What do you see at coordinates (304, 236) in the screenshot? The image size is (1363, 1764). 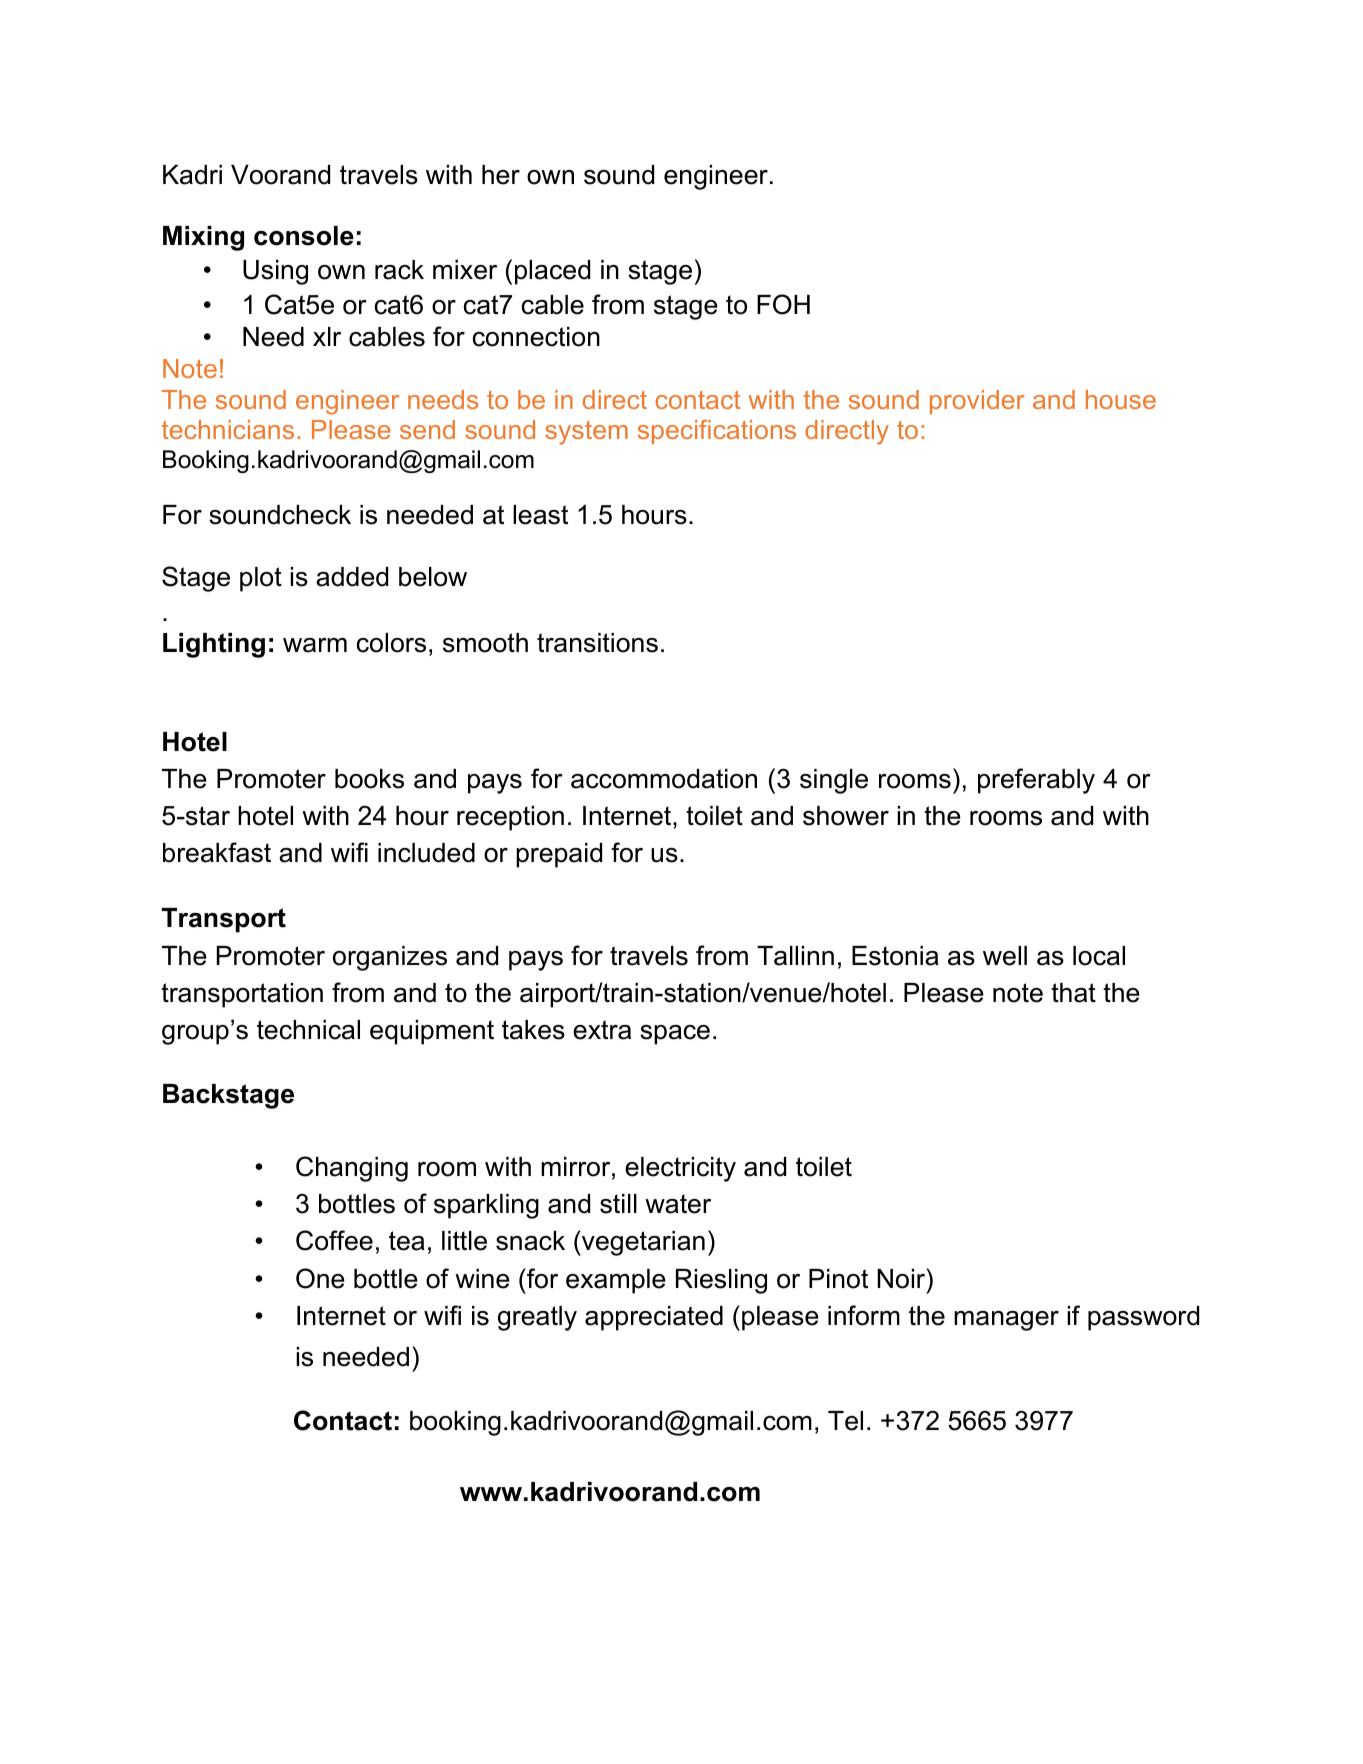 I see `console` at bounding box center [304, 236].
